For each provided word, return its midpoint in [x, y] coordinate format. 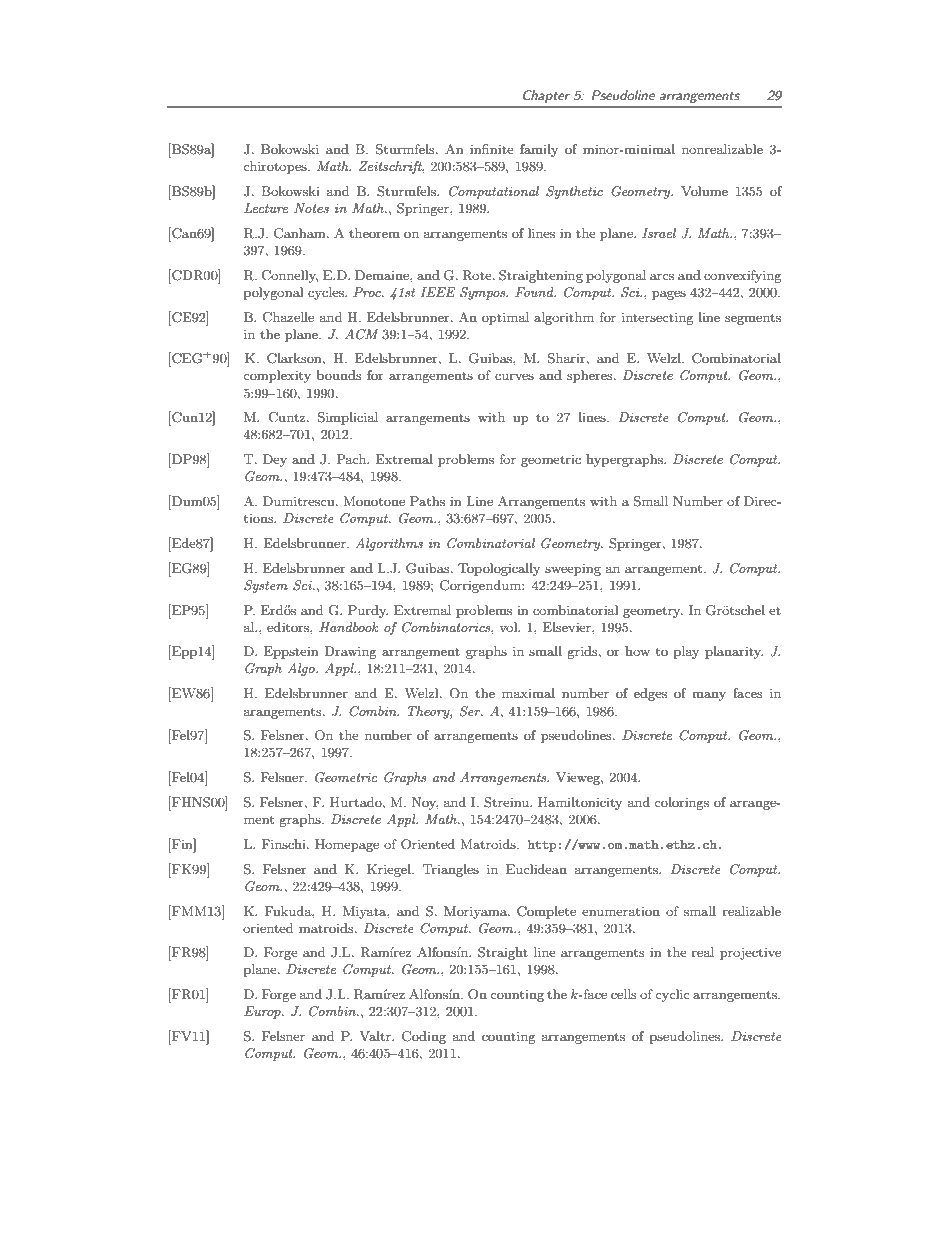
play [686, 652]
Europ [263, 1012]
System [266, 586]
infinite [492, 149]
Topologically [499, 569]
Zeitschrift [392, 167]
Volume [704, 191]
